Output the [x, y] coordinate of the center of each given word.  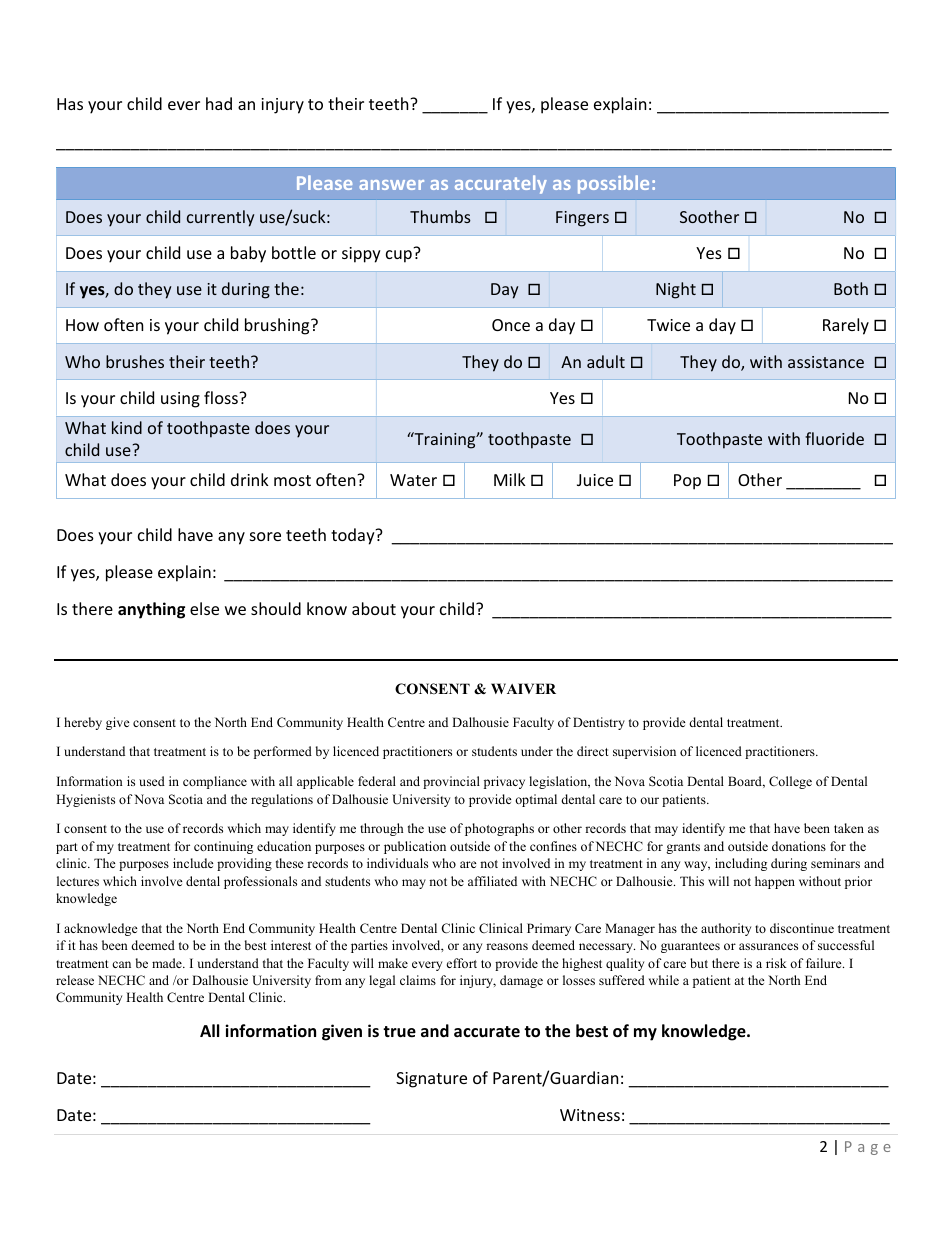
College [790, 782]
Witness [590, 1115]
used [152, 781]
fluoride [834, 438]
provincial [451, 782]
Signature [431, 1080]
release [75, 980]
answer [391, 185]
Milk [510, 479]
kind [127, 427]
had [219, 103]
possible [613, 184]
